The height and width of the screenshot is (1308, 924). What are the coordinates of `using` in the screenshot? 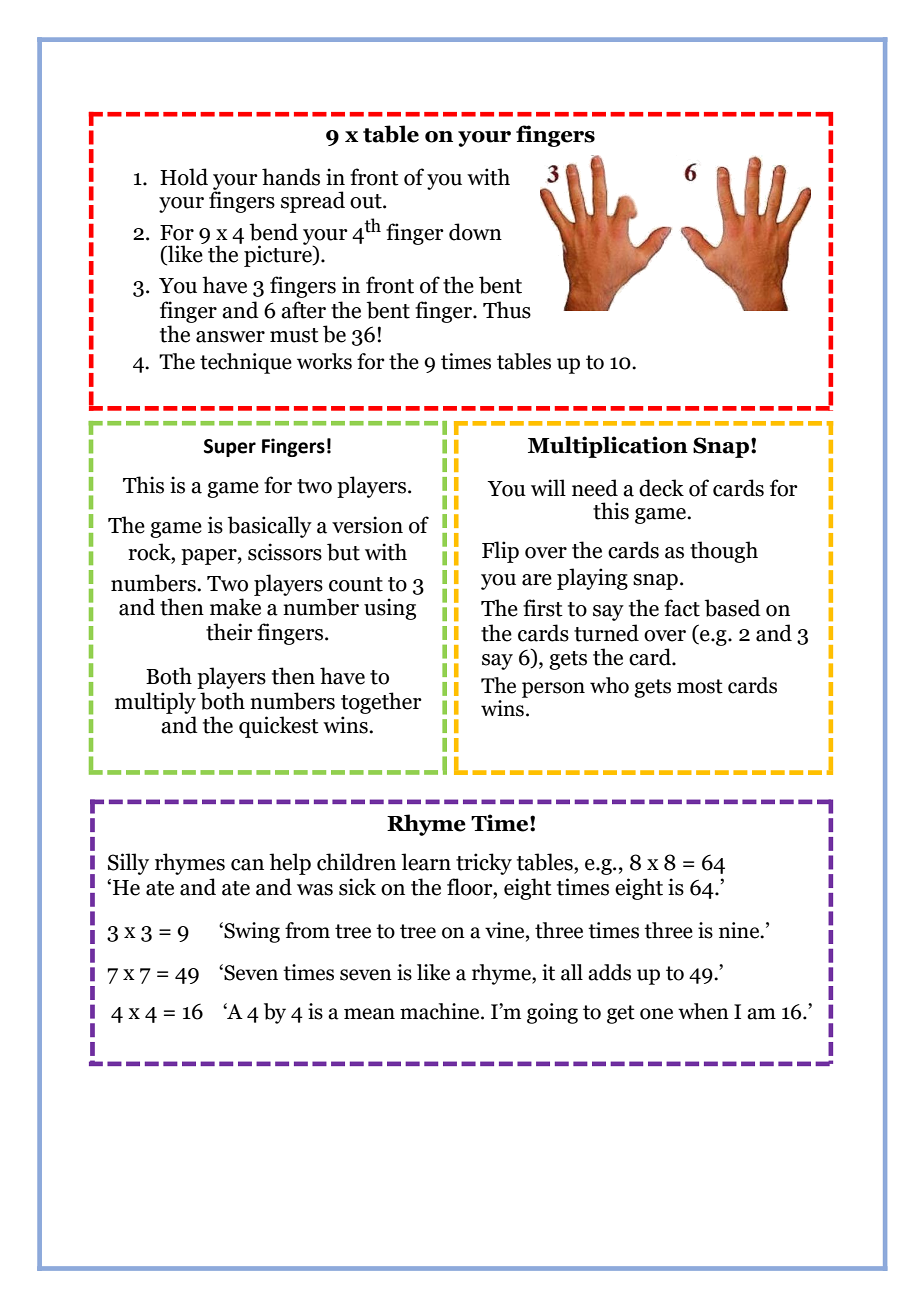 It's located at (390, 609).
